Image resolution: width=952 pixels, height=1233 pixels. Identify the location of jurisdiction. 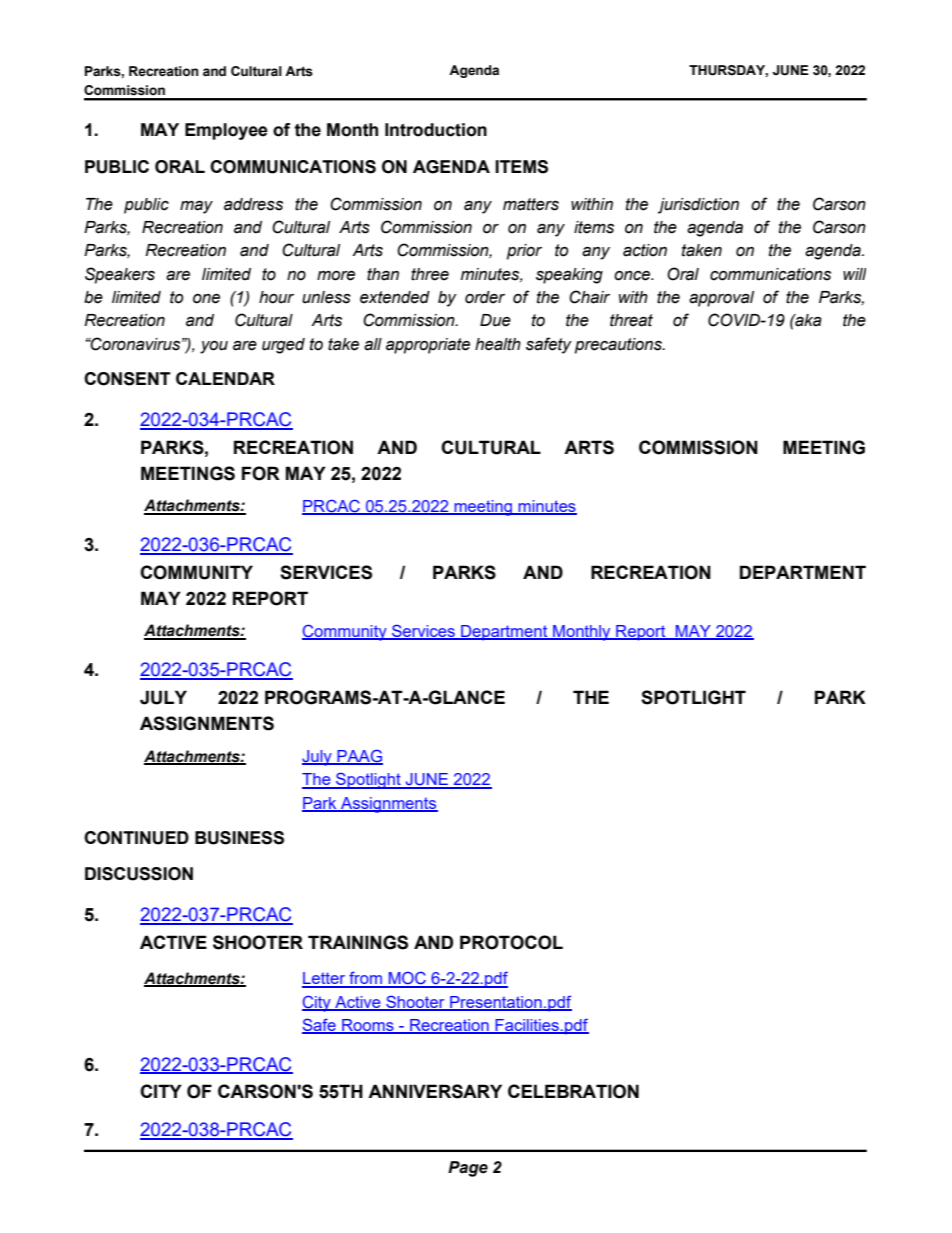
(698, 206).
